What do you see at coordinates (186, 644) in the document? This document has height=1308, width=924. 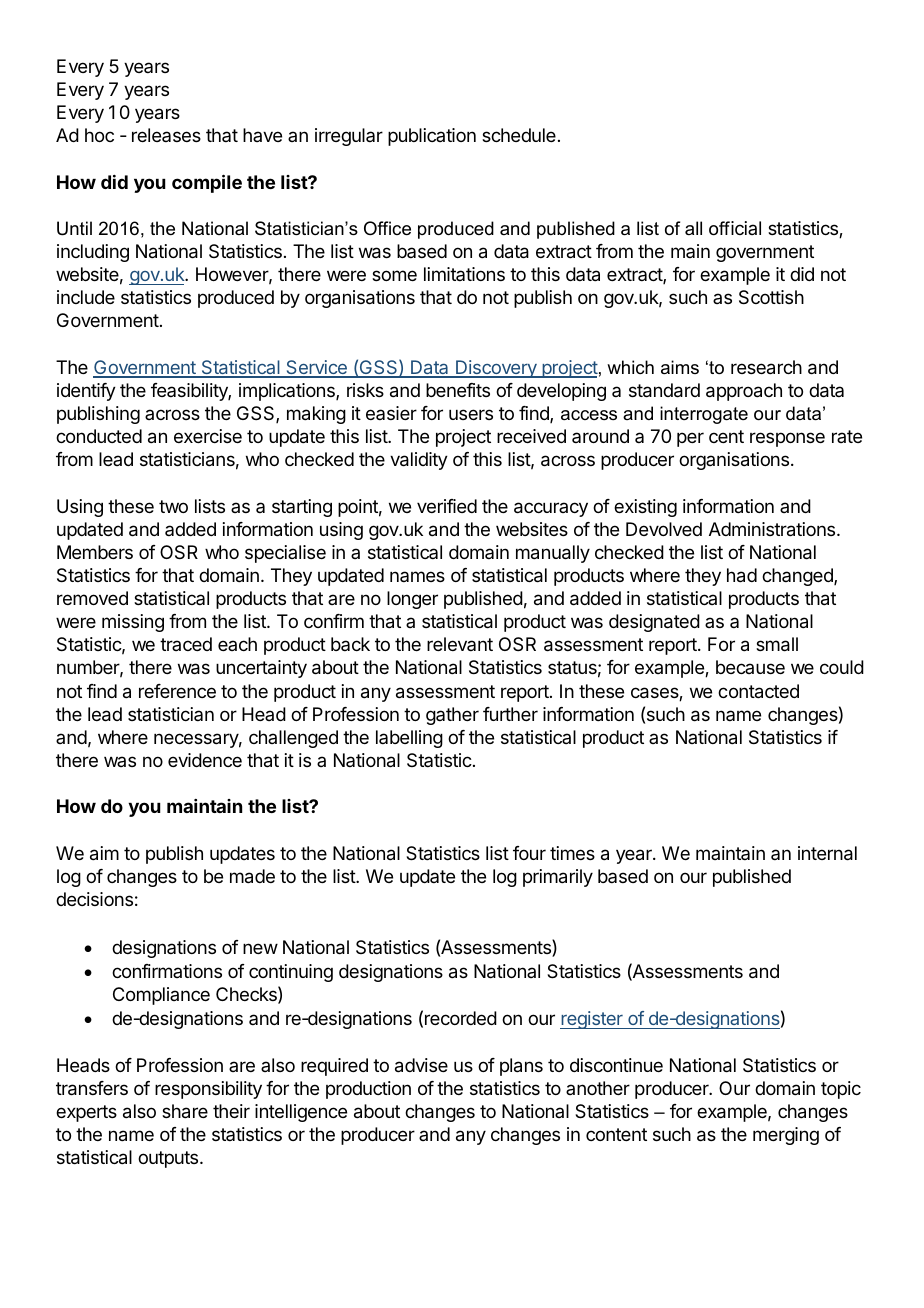 I see `traced` at bounding box center [186, 644].
